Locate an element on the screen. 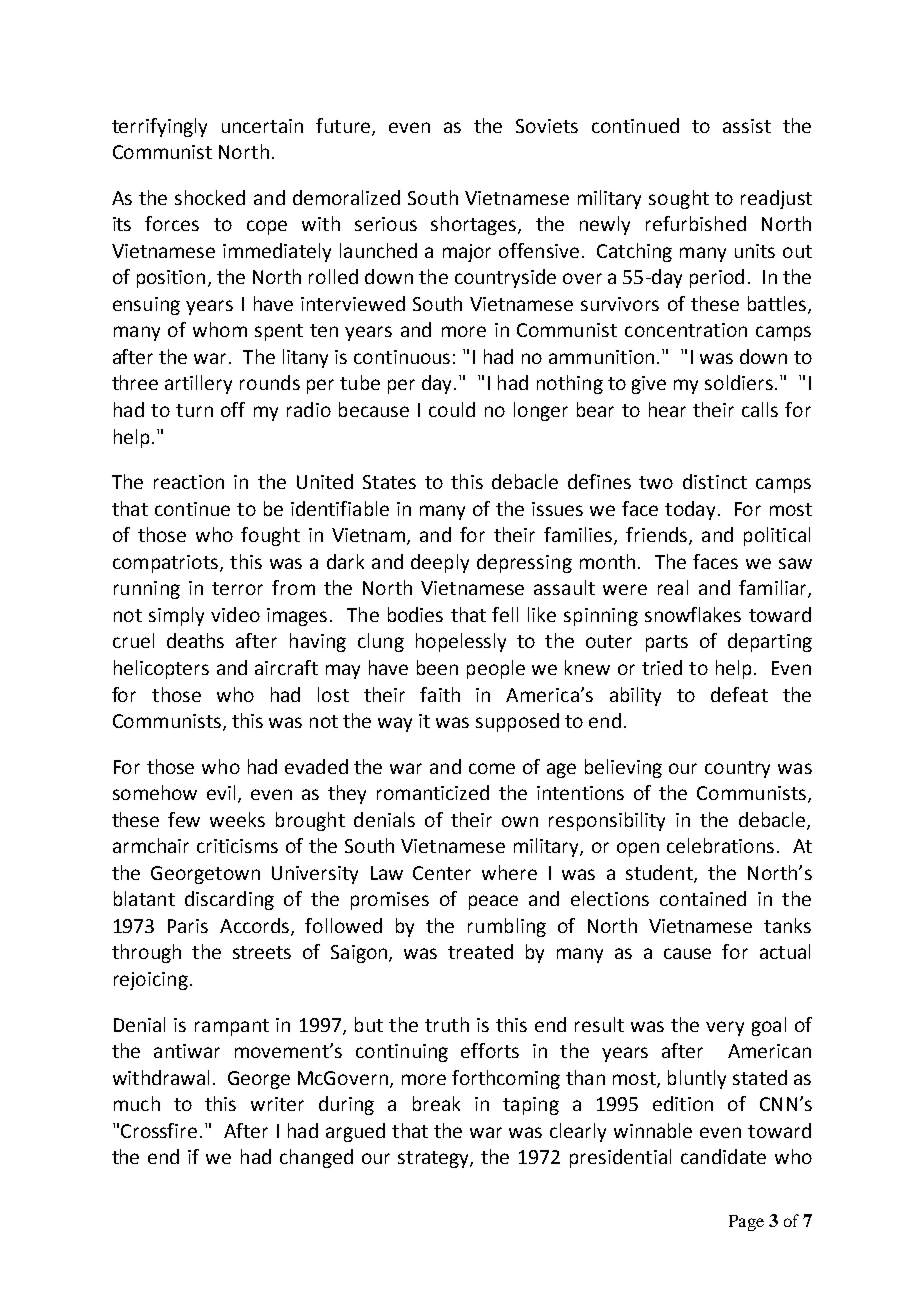 This screenshot has height=1308, width=924. assist is located at coordinates (747, 126).
